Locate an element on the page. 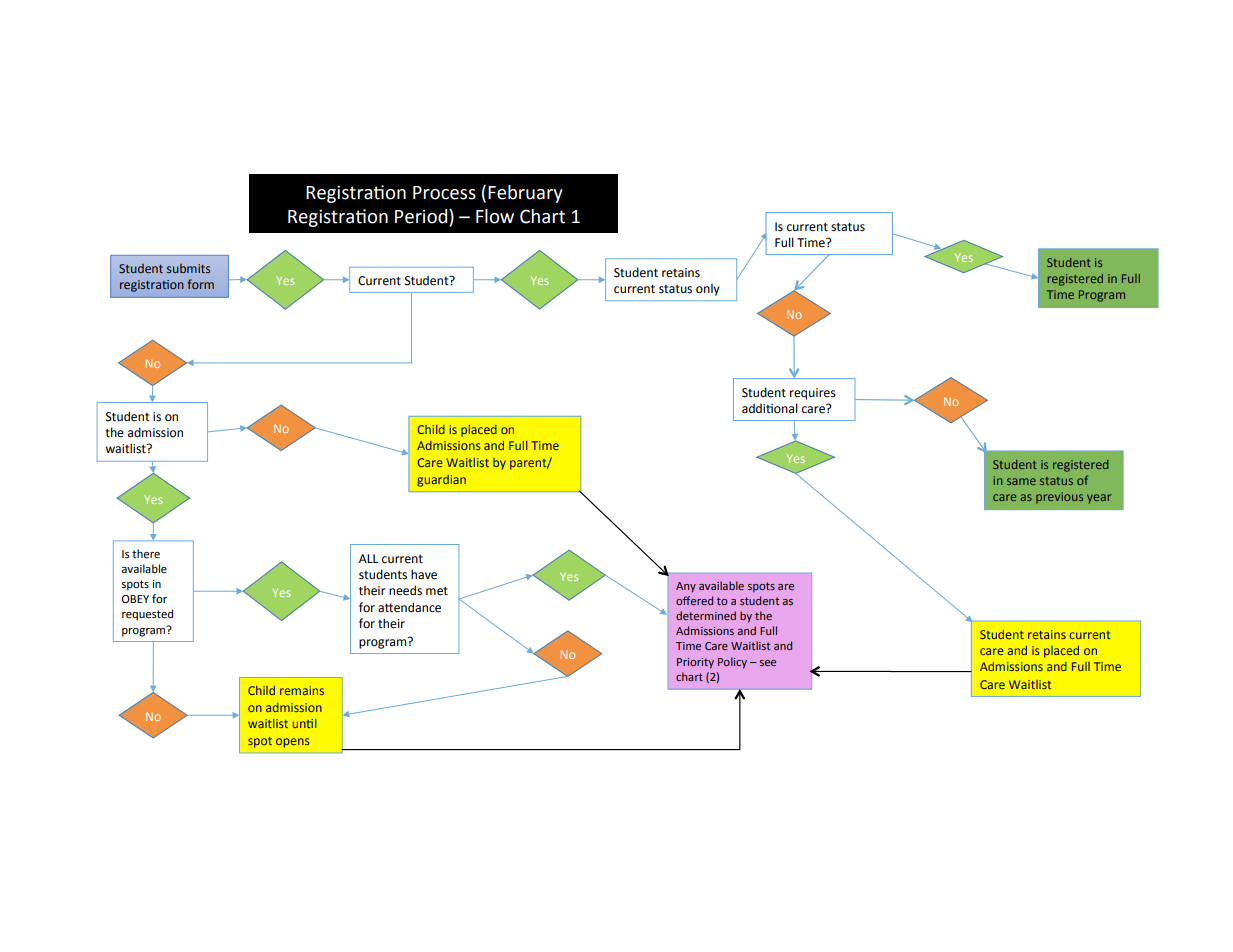 The image size is (1233, 952). only is located at coordinates (708, 290).
